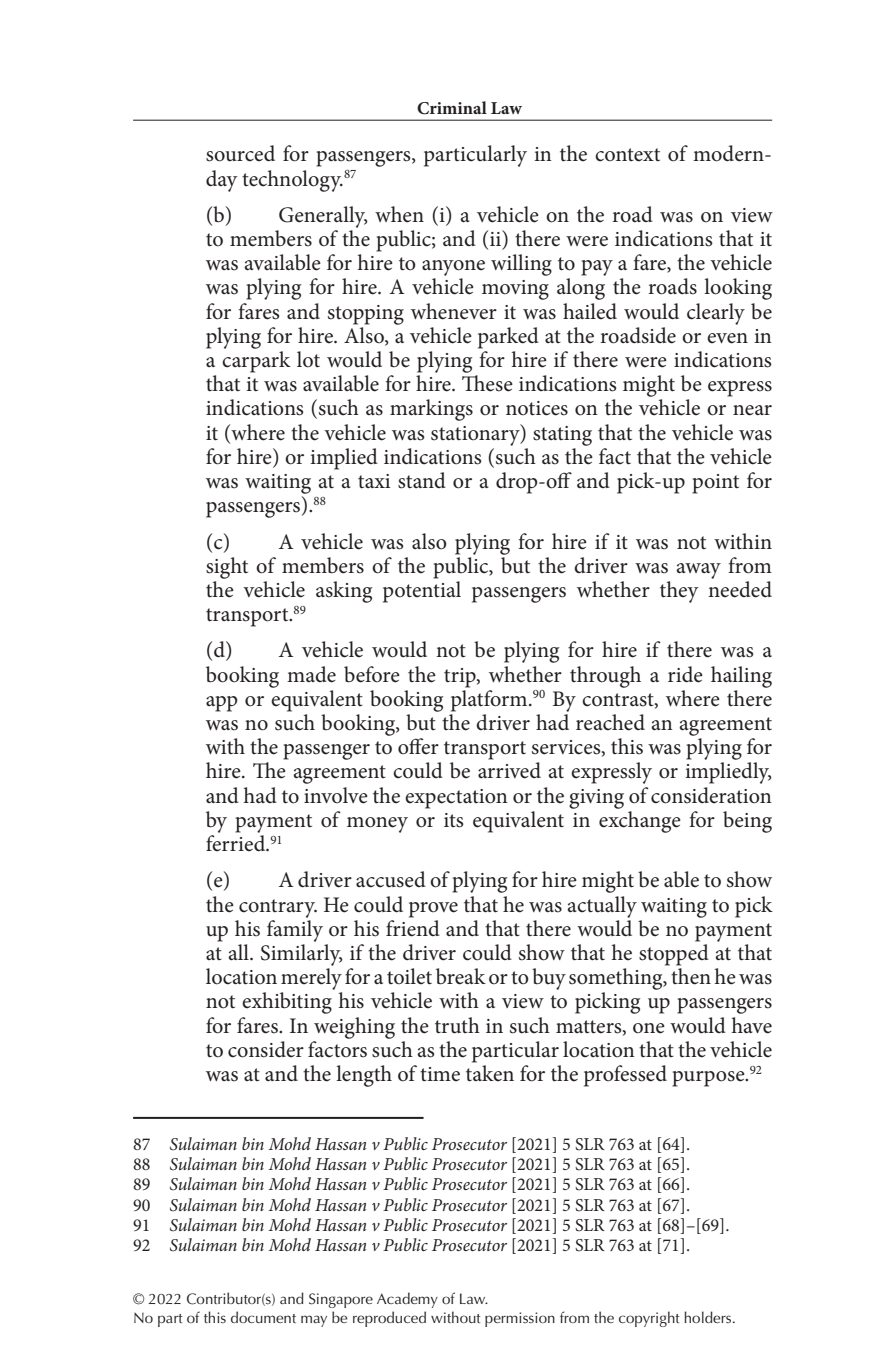 This screenshot has height=1372, width=869. What do you see at coordinates (263, 1317) in the screenshot?
I see `document` at bounding box center [263, 1317].
